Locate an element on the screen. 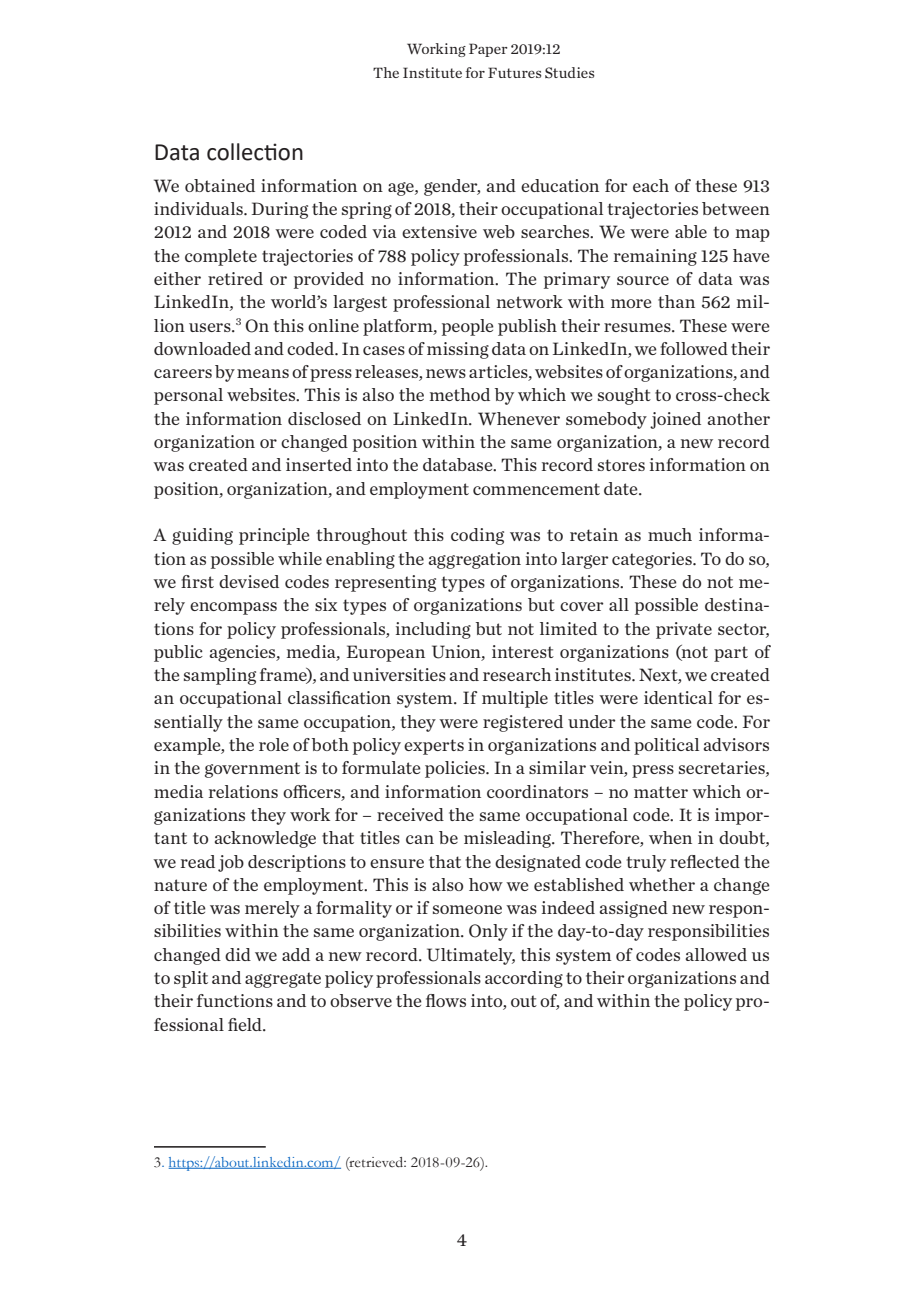  research is located at coordinates (517, 674).
